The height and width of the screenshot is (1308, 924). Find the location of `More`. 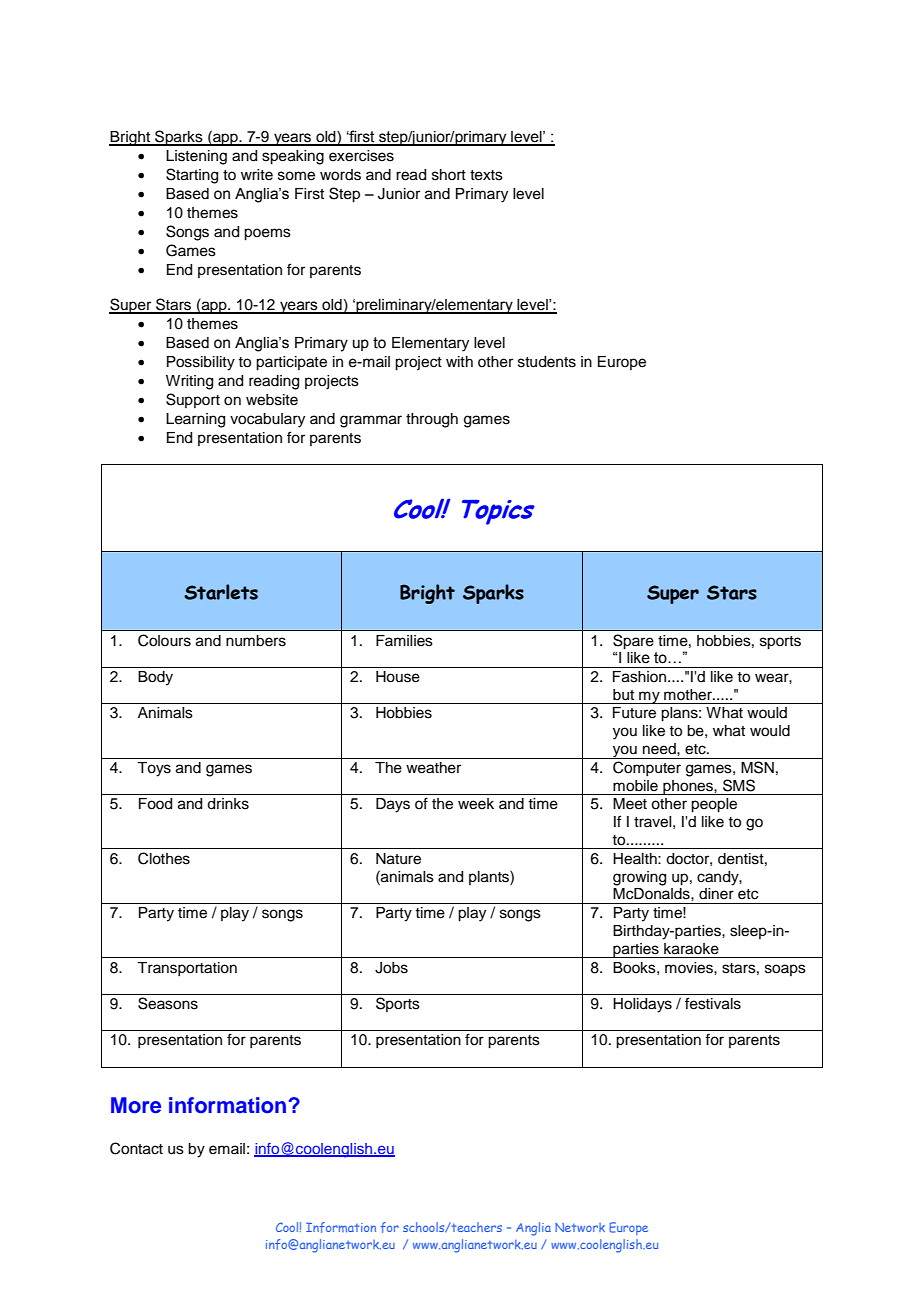

More is located at coordinates (136, 1105).
